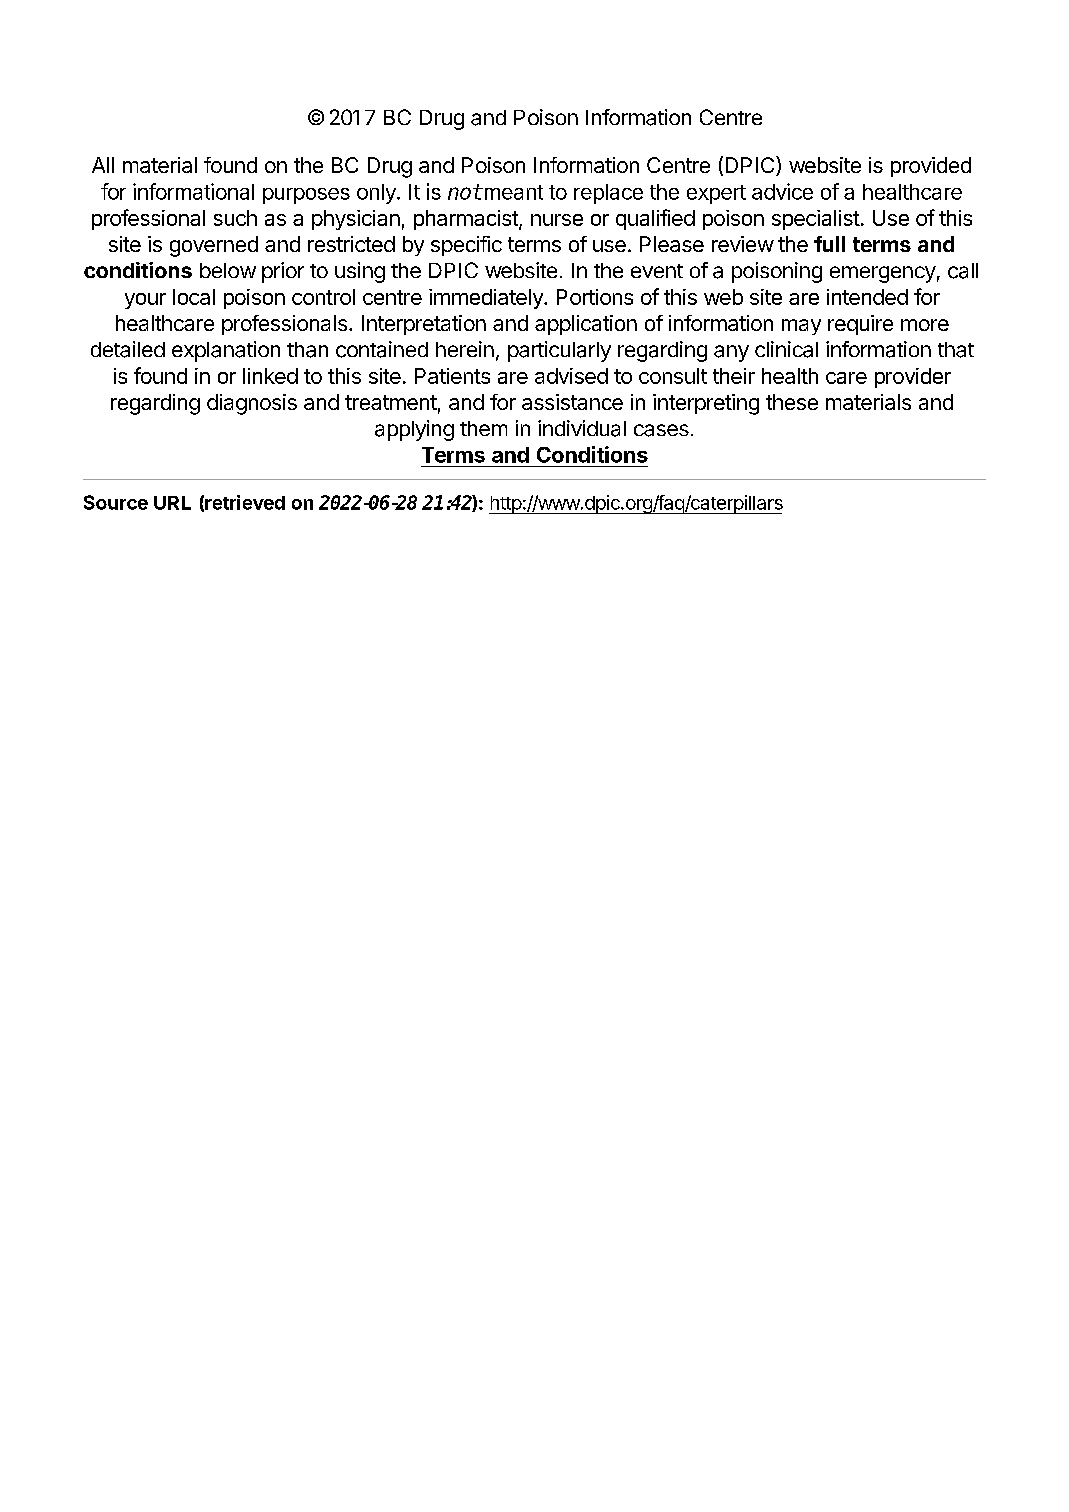  Describe the element at coordinates (586, 325) in the page. I see `application` at that location.
